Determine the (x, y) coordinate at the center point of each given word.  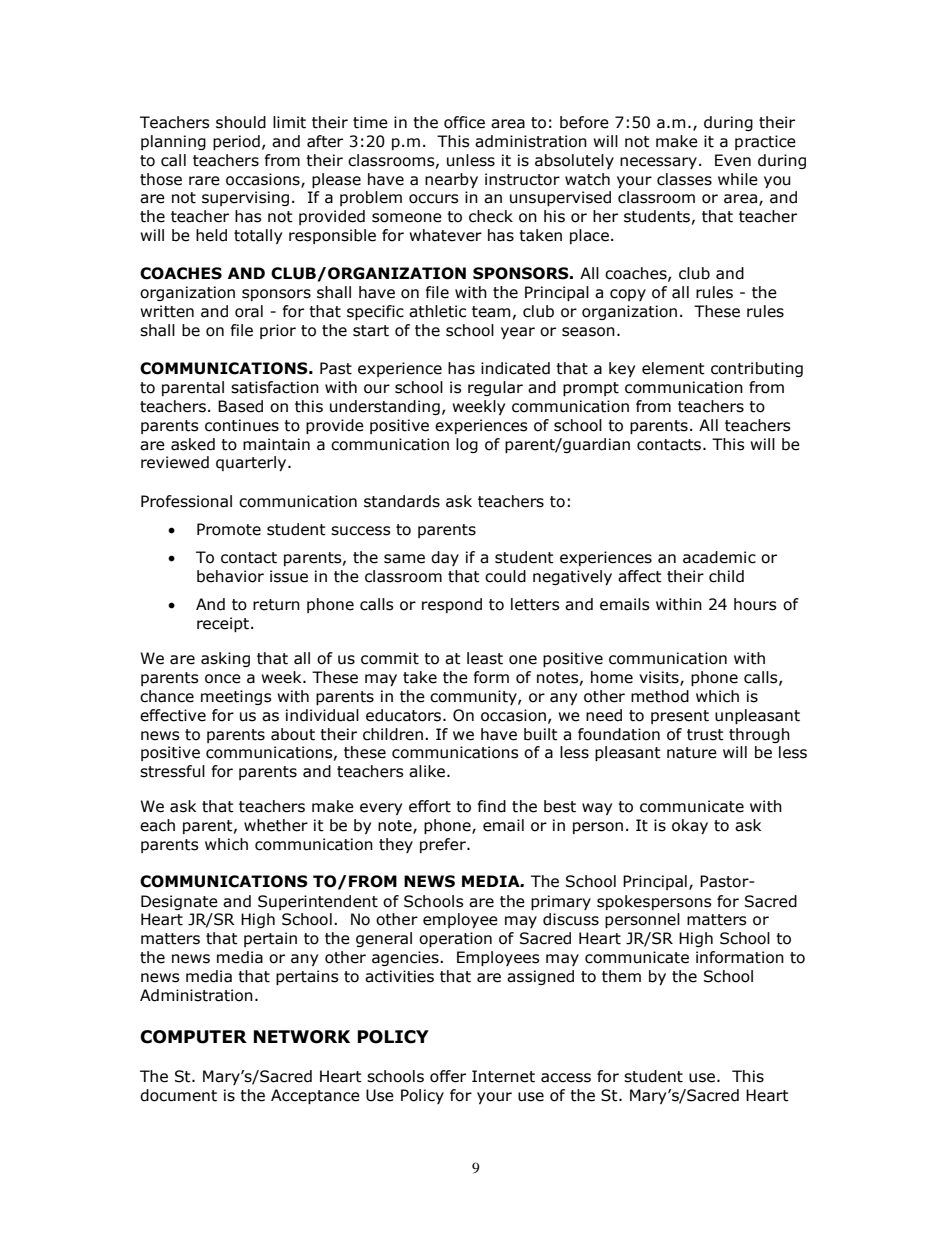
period (236, 142)
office (464, 122)
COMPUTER (193, 1037)
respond (452, 605)
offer (448, 1076)
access (566, 1078)
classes (684, 179)
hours (755, 604)
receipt (223, 624)
